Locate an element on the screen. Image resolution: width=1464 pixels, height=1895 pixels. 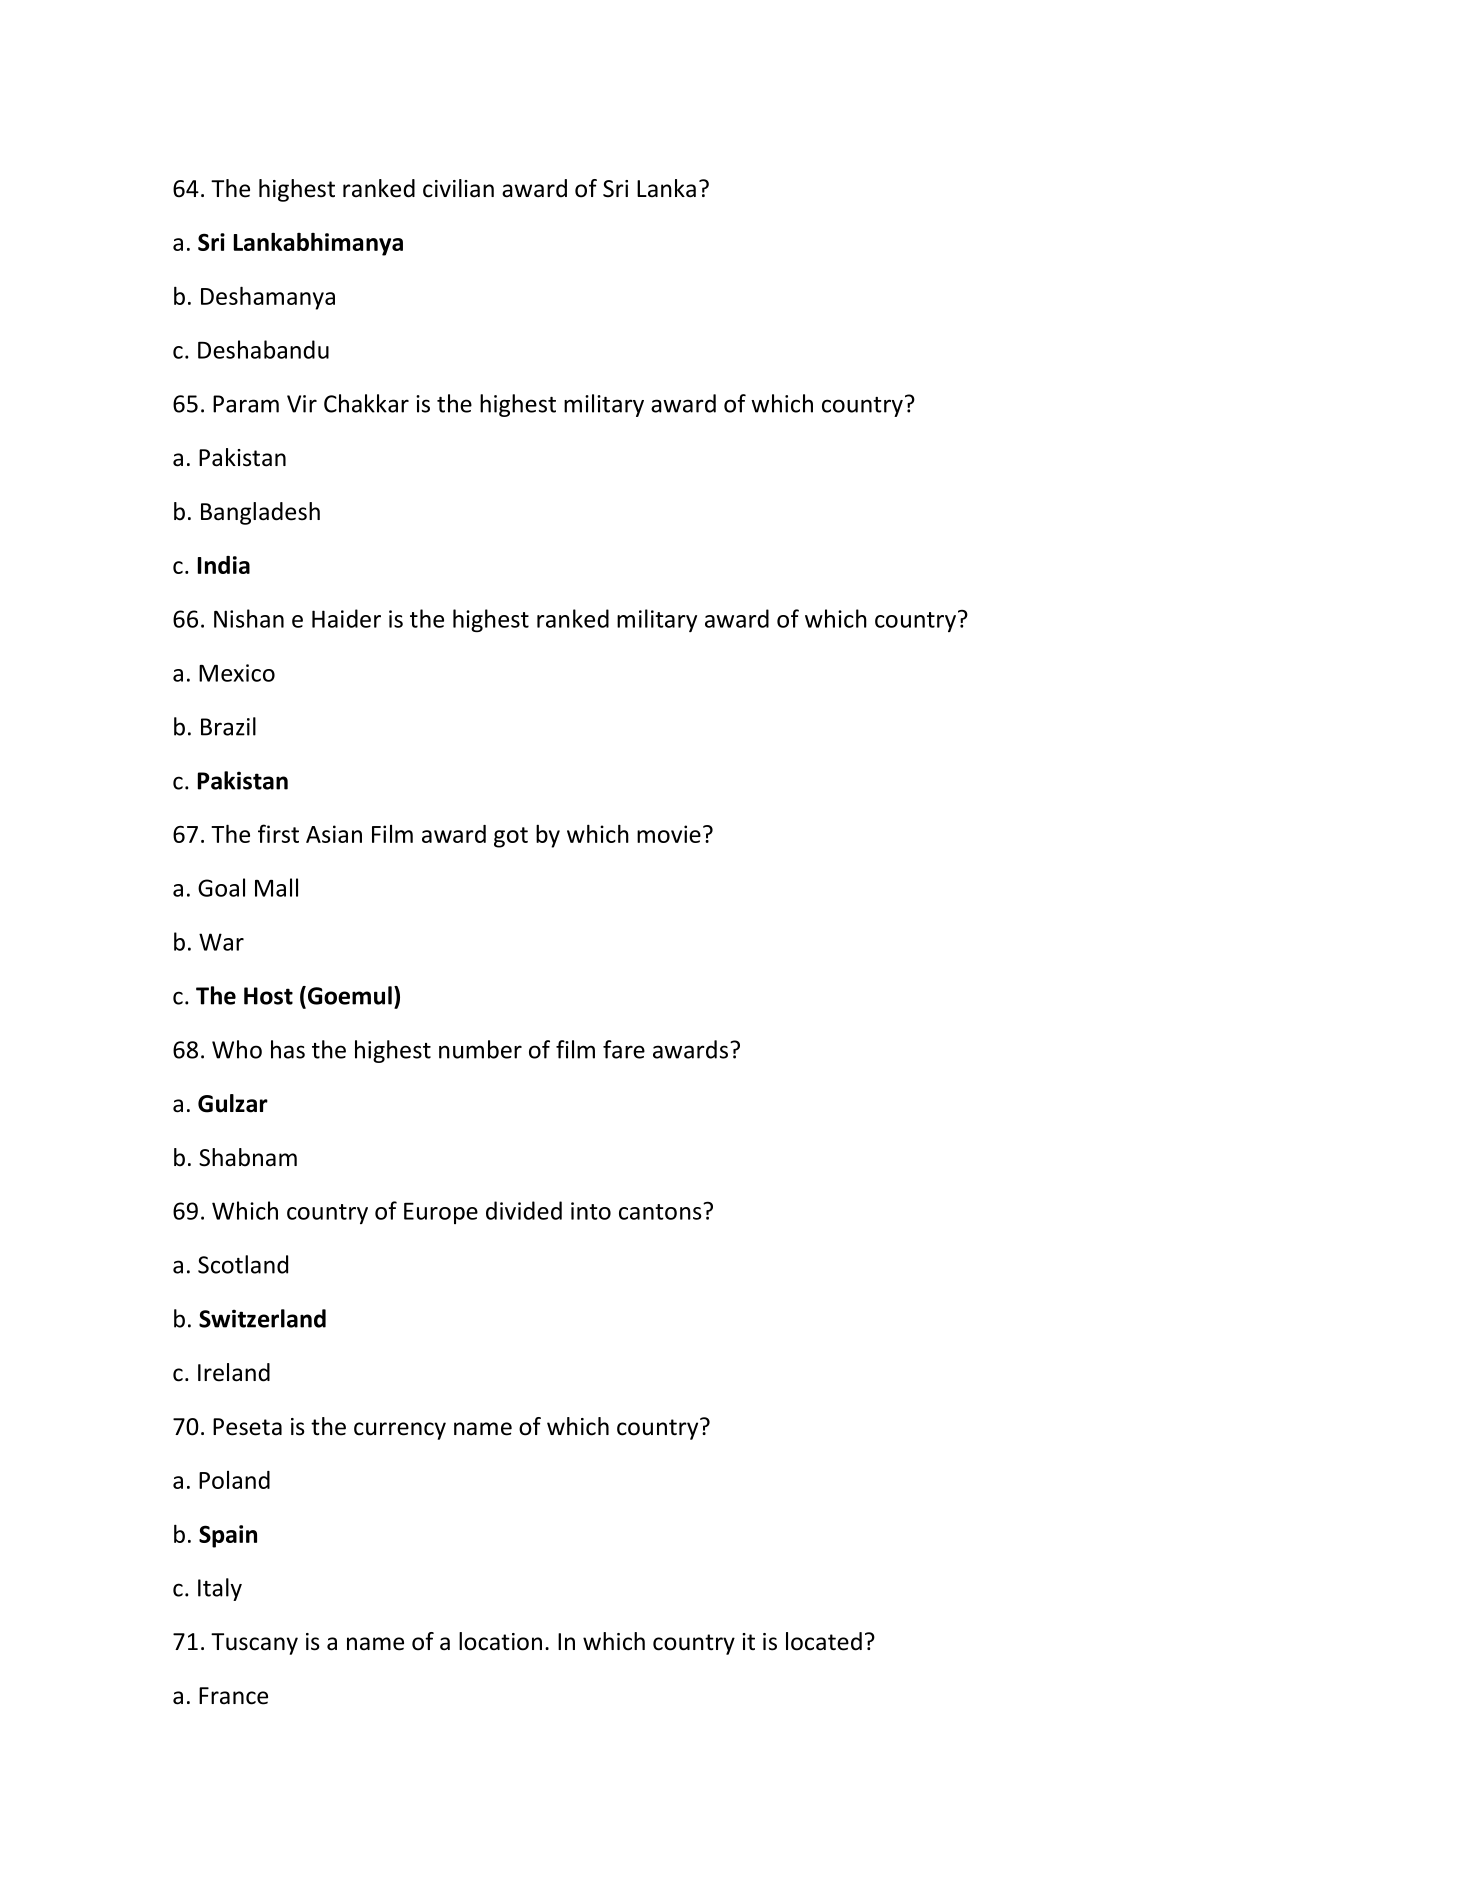
Tuscany is located at coordinates (254, 1644).
